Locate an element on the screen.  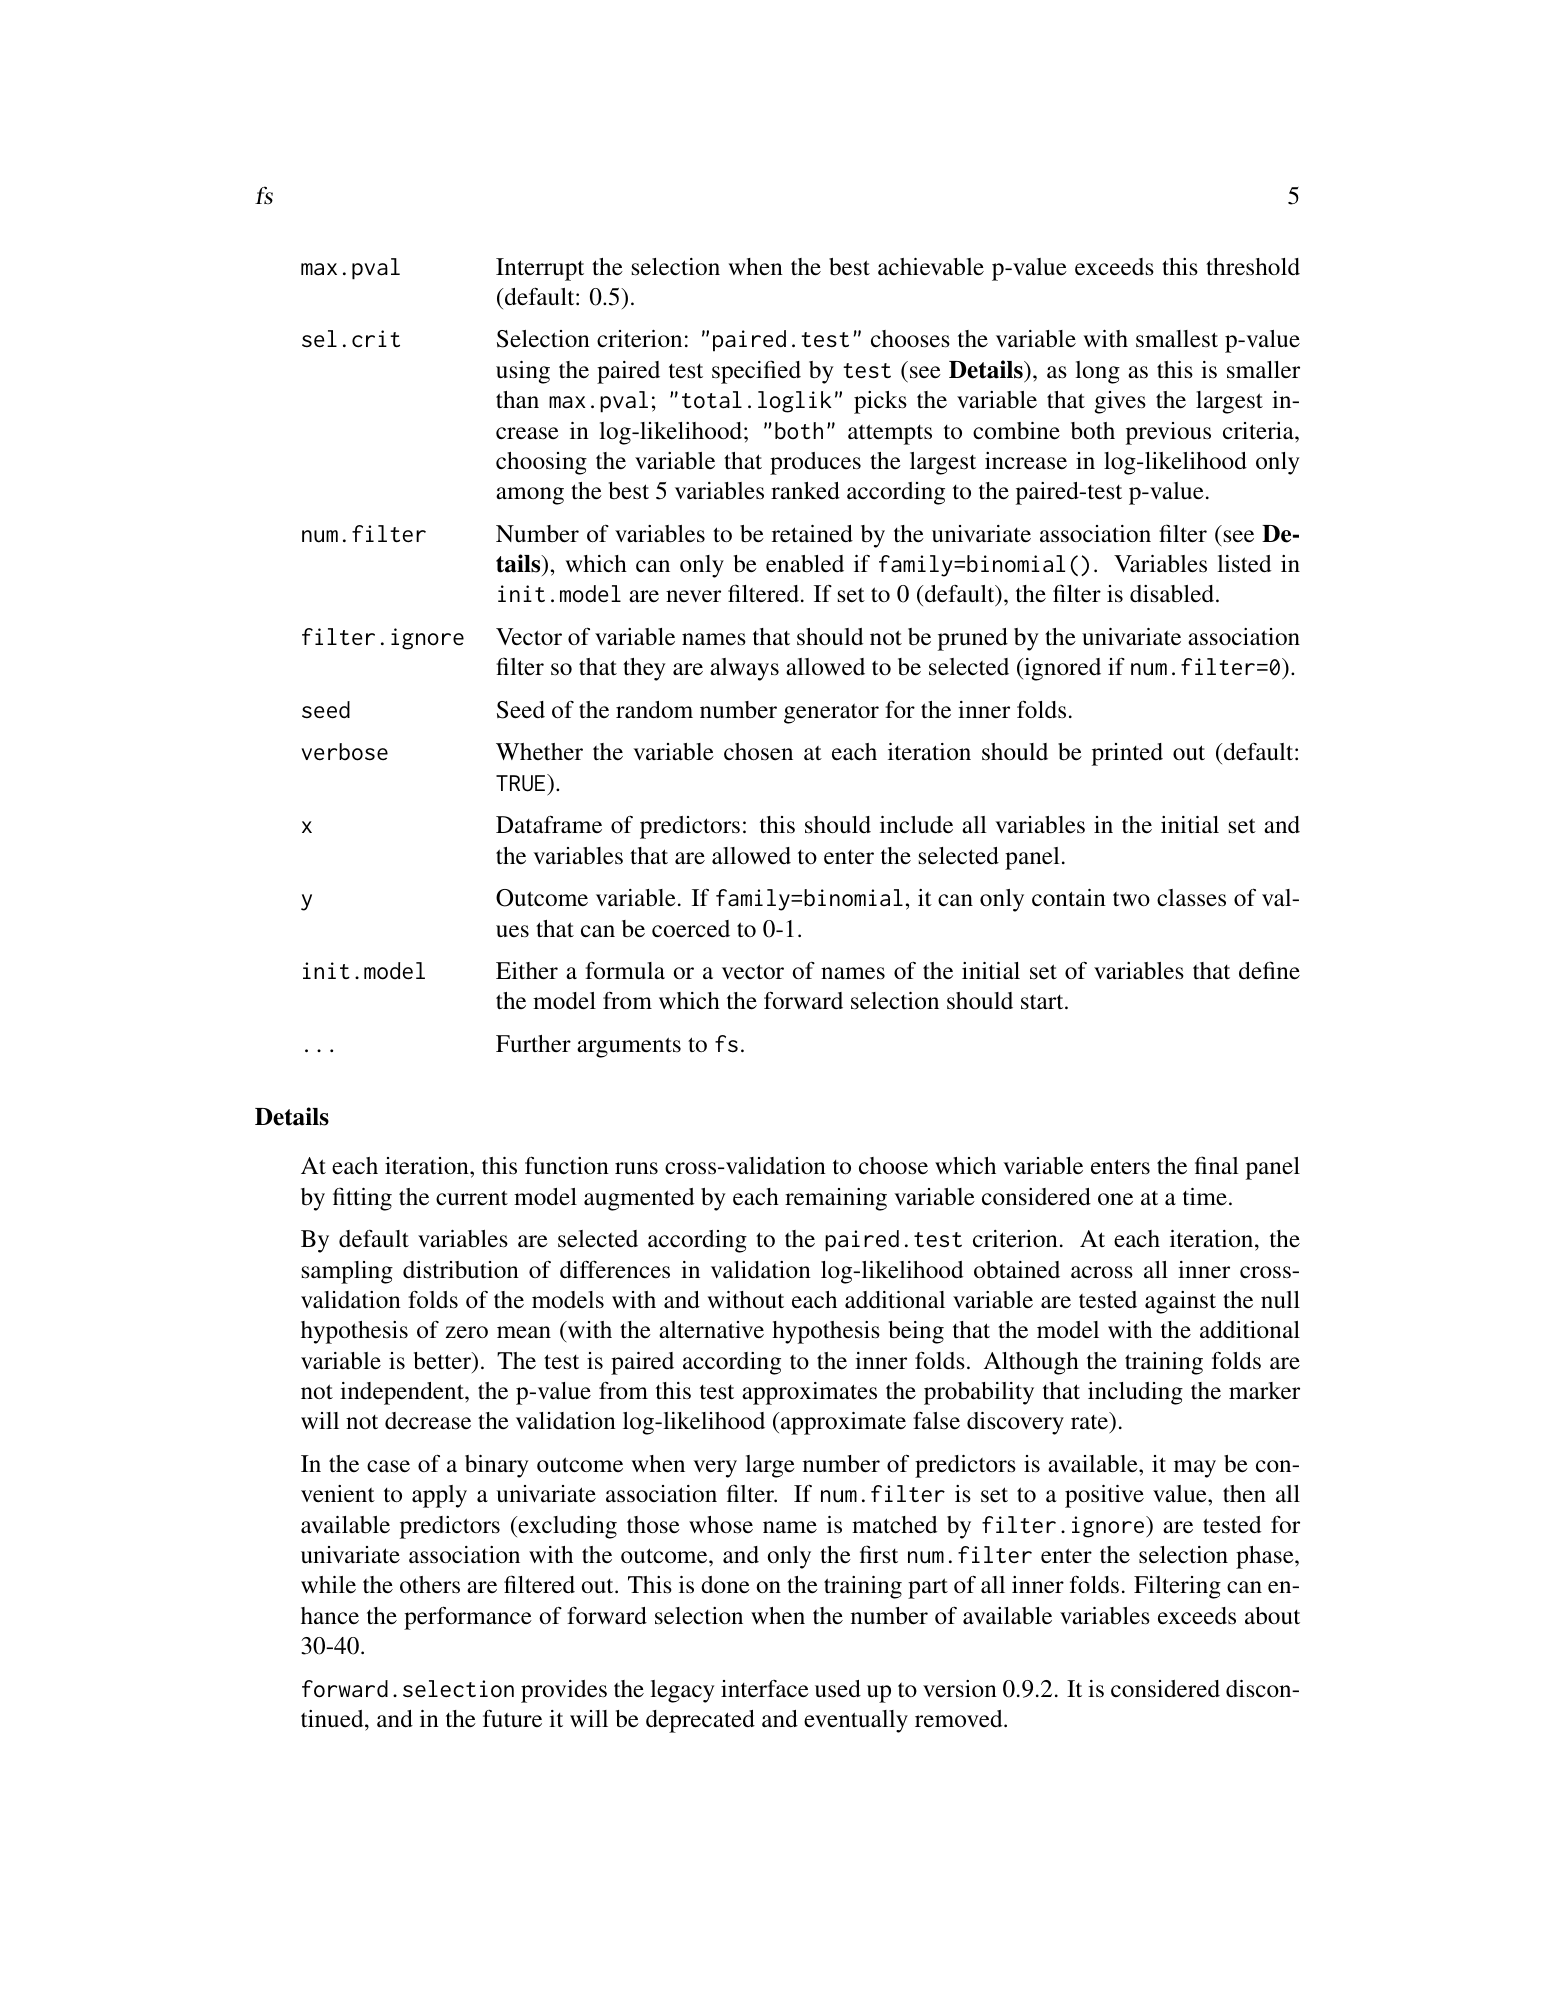
used is located at coordinates (838, 1689).
